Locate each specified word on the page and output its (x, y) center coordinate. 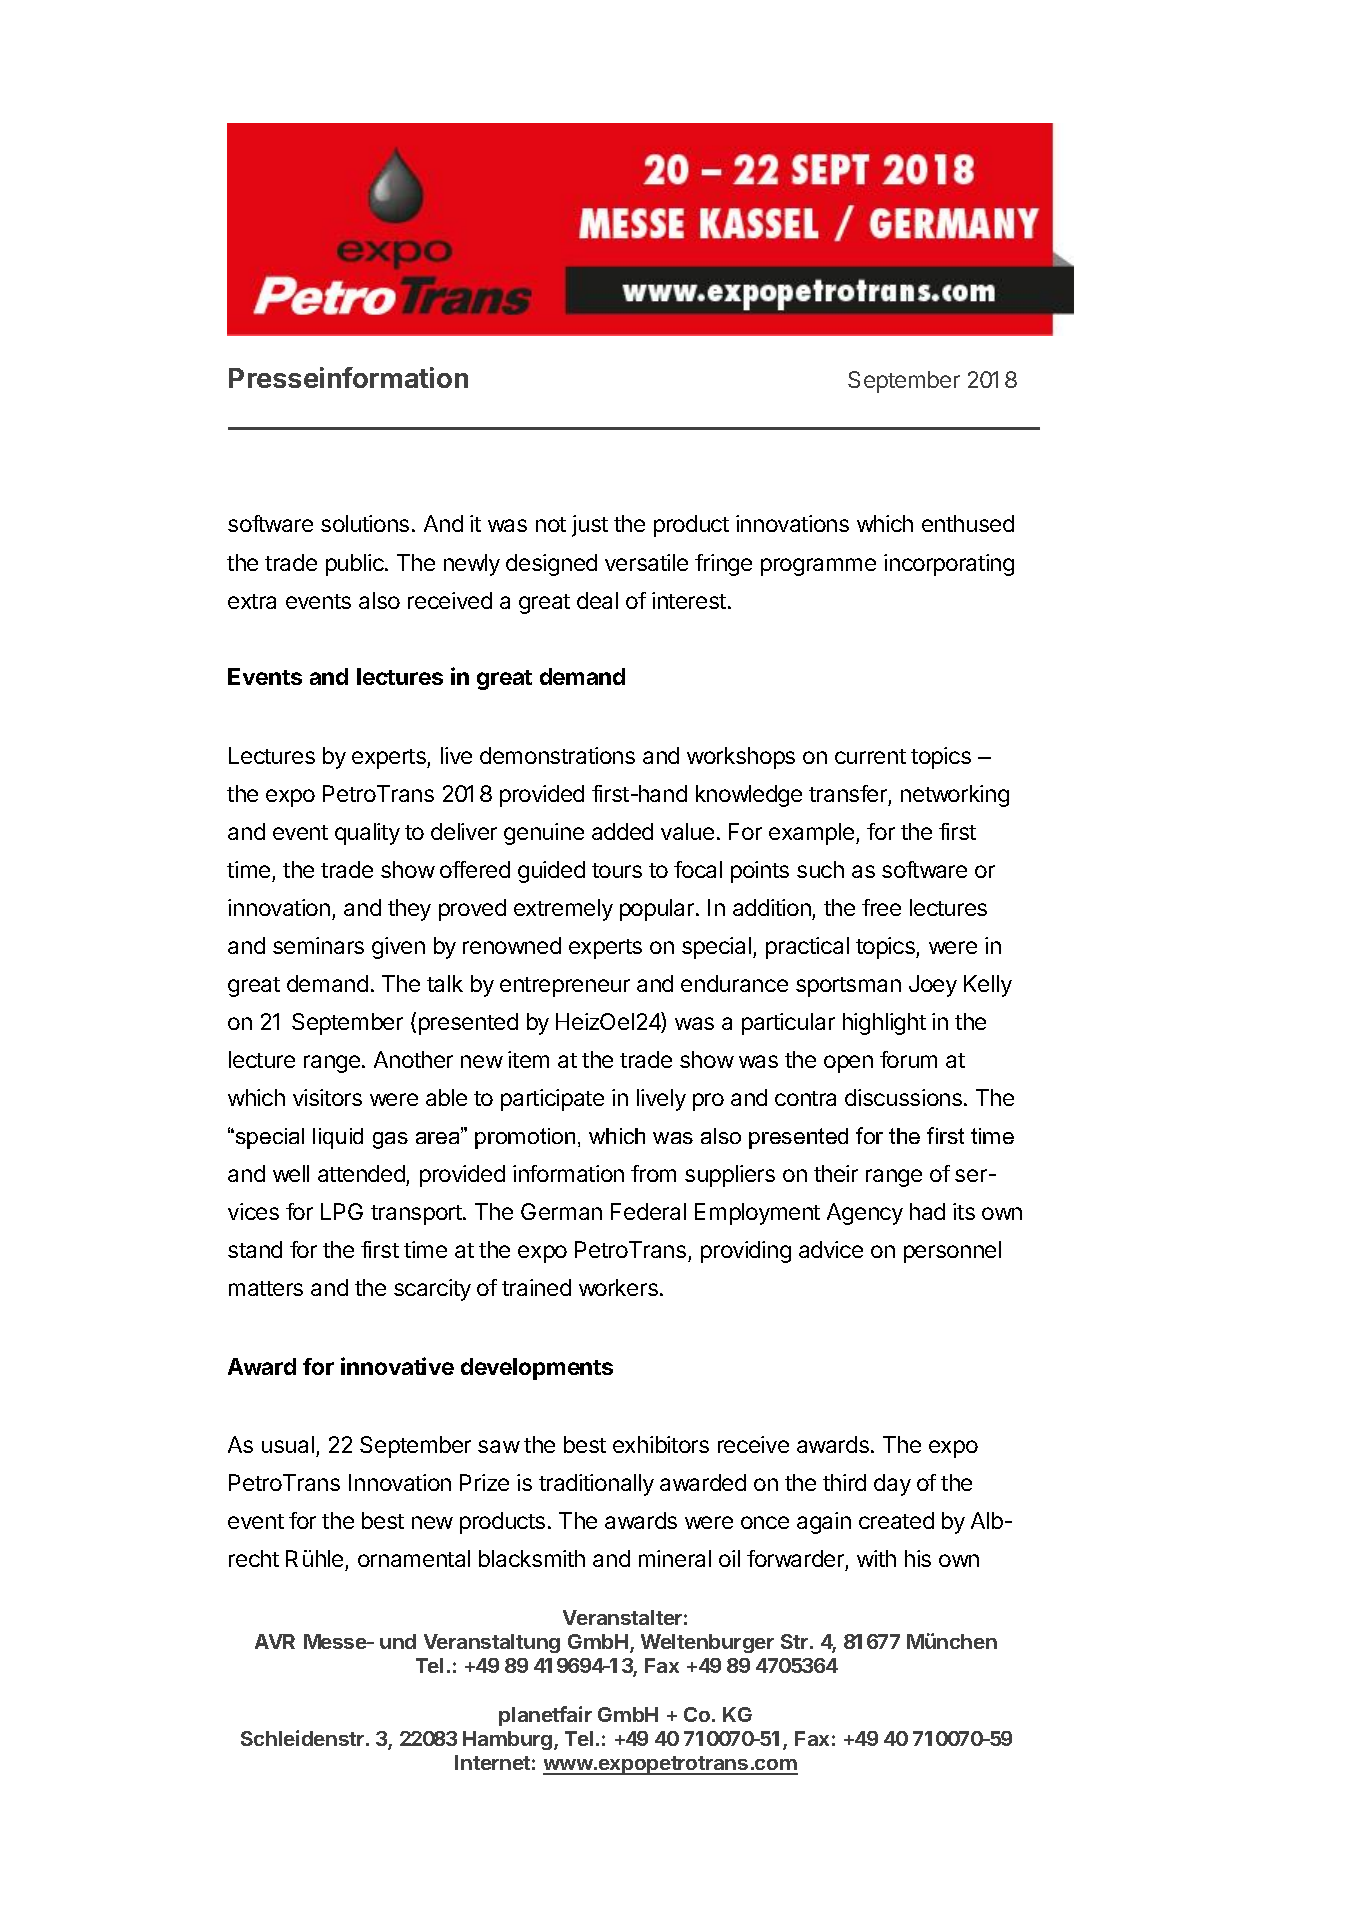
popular (658, 910)
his (918, 1558)
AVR (275, 1641)
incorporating (949, 565)
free (881, 907)
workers (618, 1287)
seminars (318, 945)
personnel (952, 1252)
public (356, 565)
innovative (397, 1366)
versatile (646, 562)
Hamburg (509, 1740)
